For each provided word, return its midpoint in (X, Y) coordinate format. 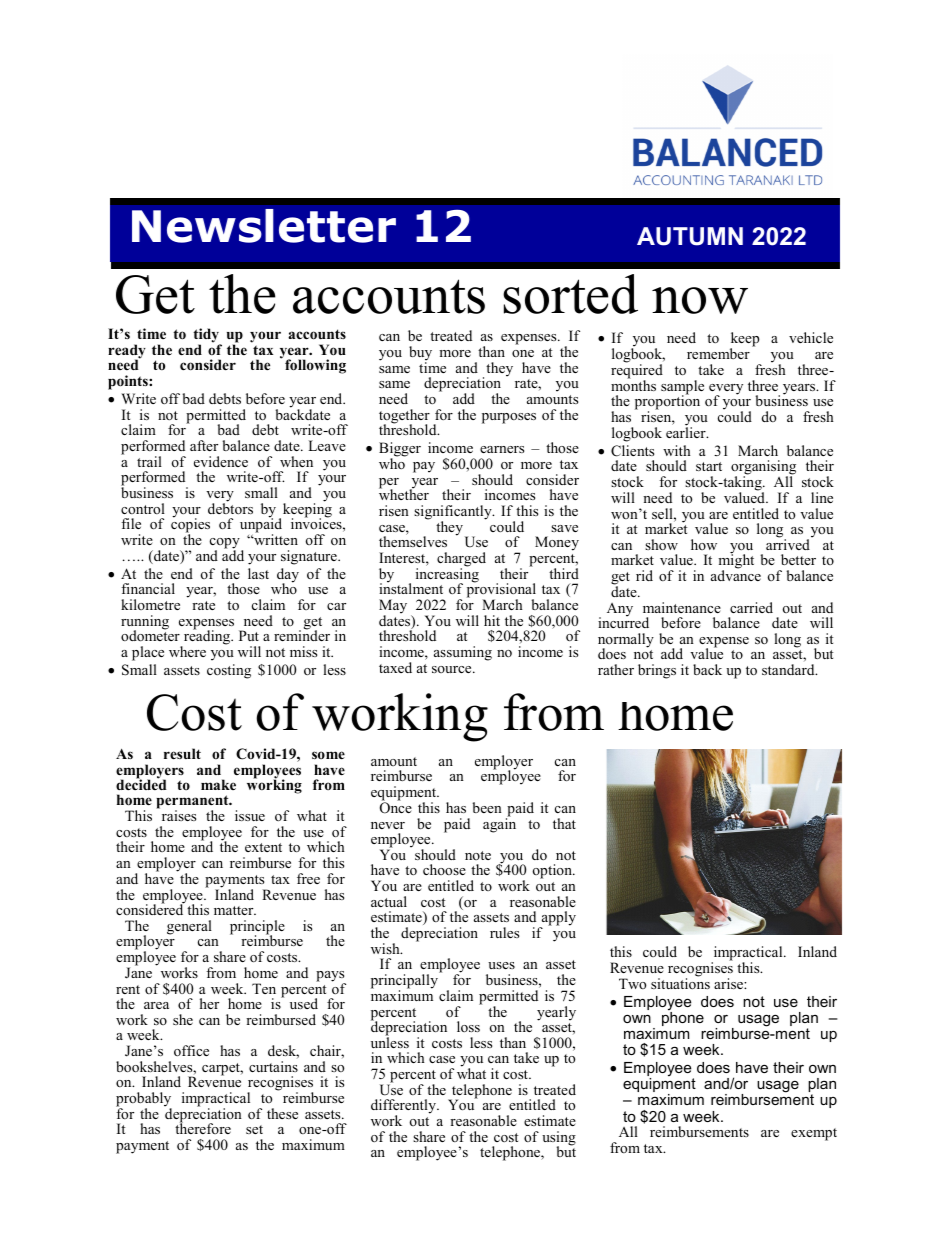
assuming (463, 653)
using (559, 1139)
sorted (570, 294)
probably (144, 1100)
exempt (814, 1134)
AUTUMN (690, 236)
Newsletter (264, 226)
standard (789, 669)
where (187, 651)
